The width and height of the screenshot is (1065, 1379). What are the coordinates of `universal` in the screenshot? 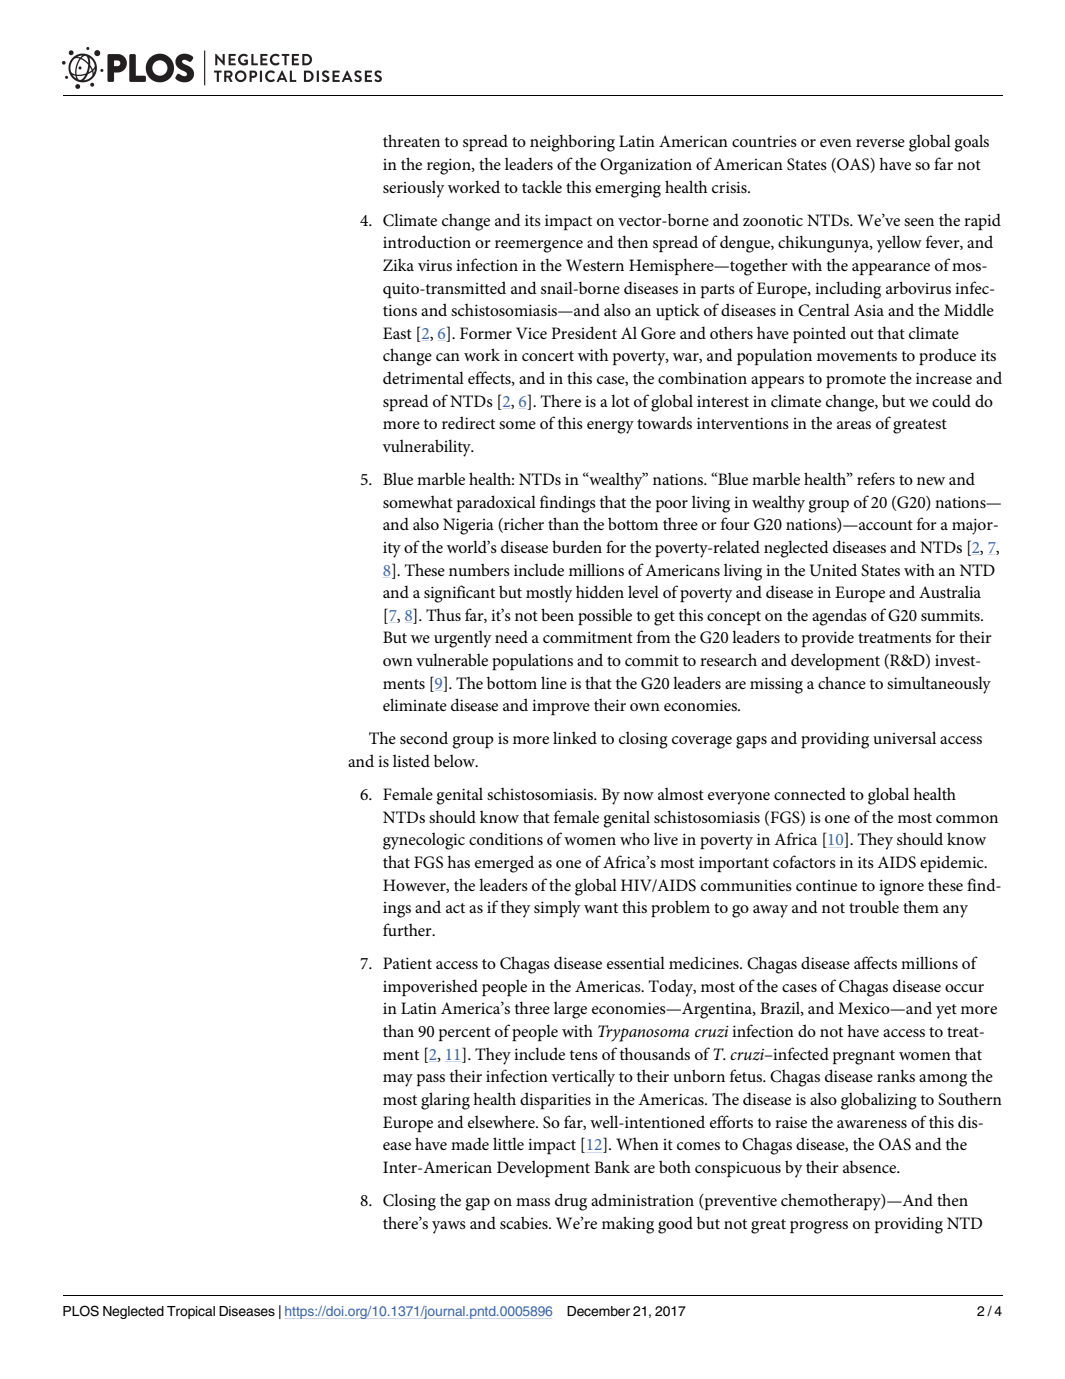 It's located at (904, 737).
